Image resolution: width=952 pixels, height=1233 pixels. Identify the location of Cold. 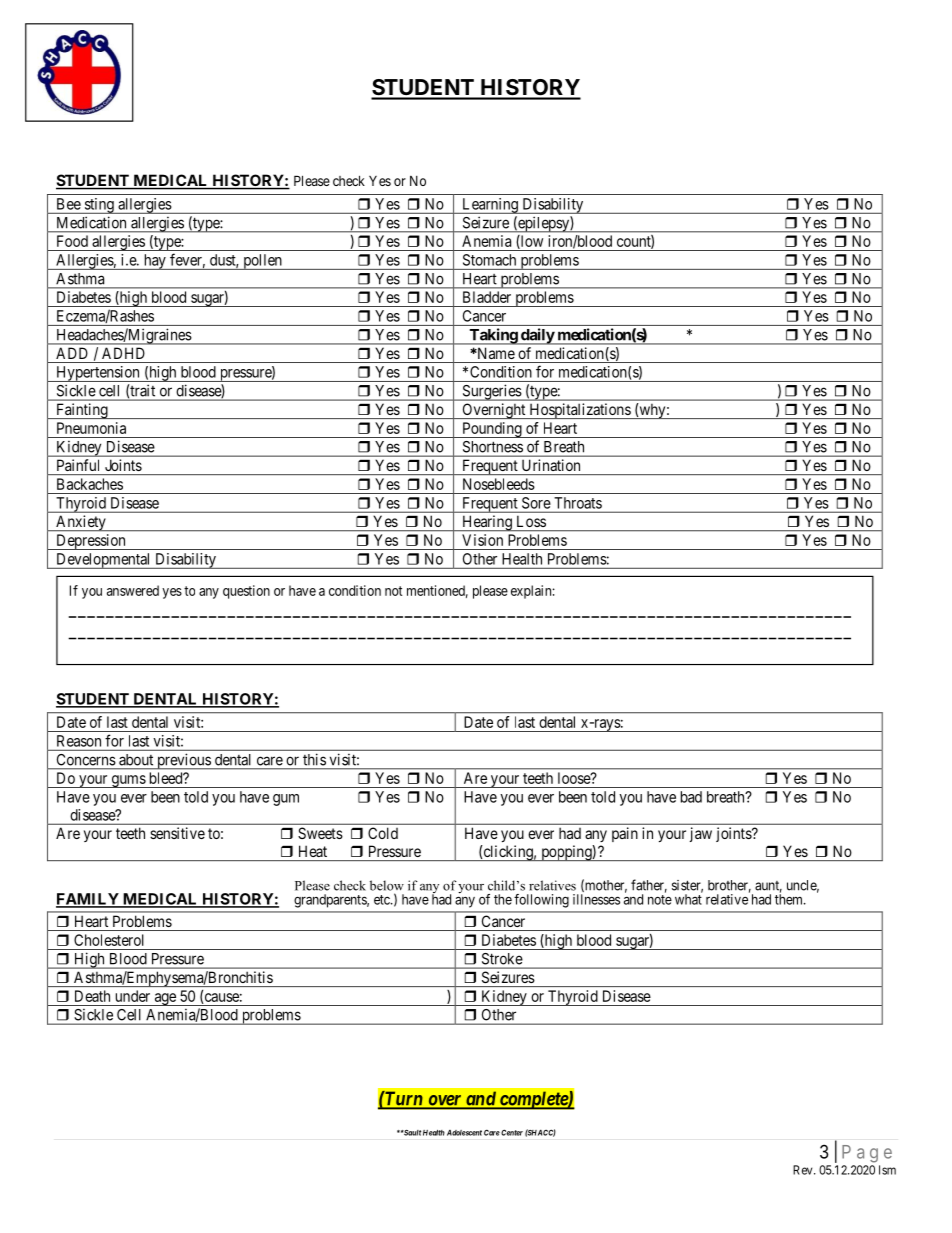
(383, 833).
